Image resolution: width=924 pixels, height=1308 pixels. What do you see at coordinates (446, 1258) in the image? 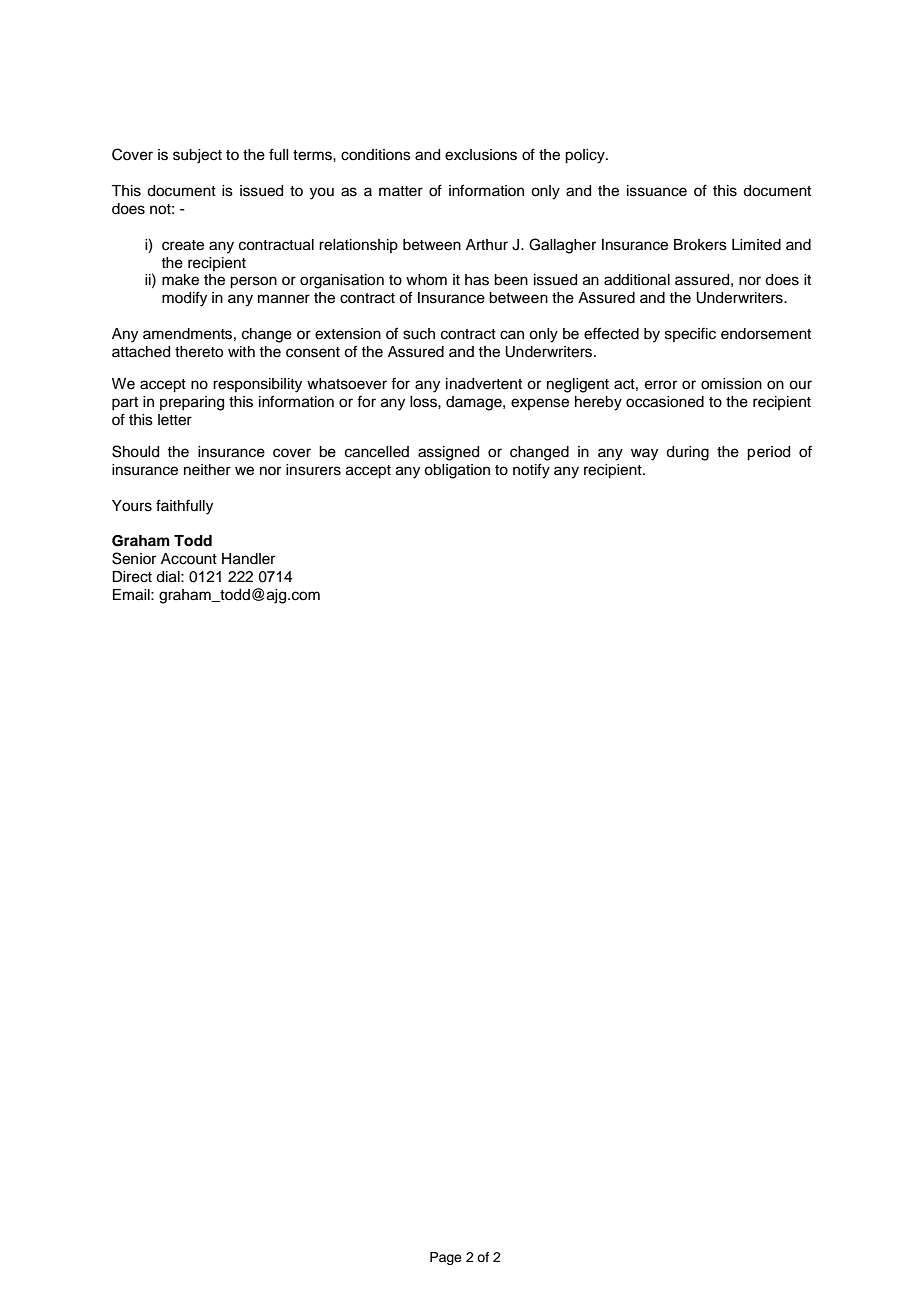
I see `Page` at bounding box center [446, 1258].
